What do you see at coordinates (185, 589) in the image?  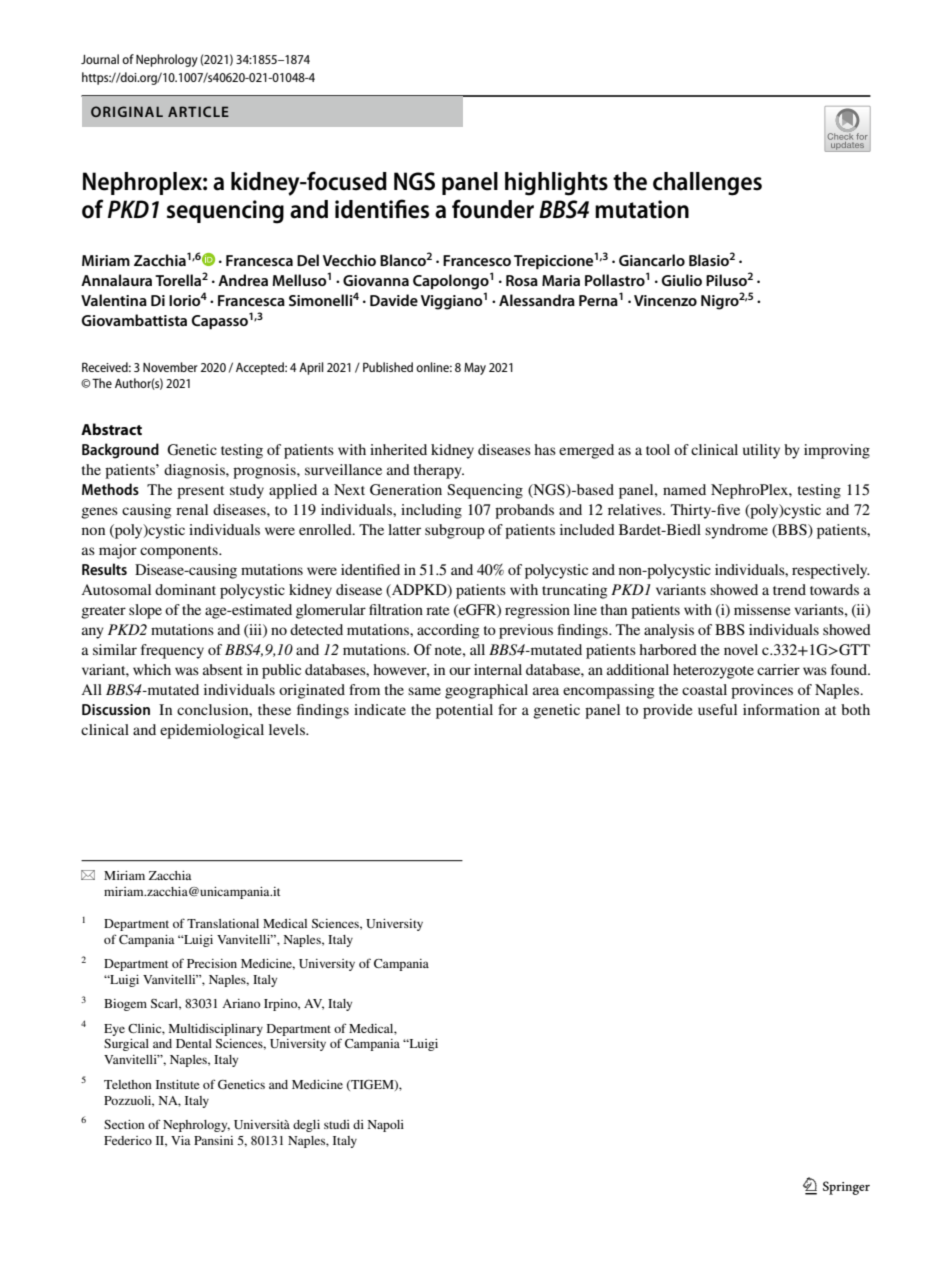 I see `dominant` at bounding box center [185, 589].
